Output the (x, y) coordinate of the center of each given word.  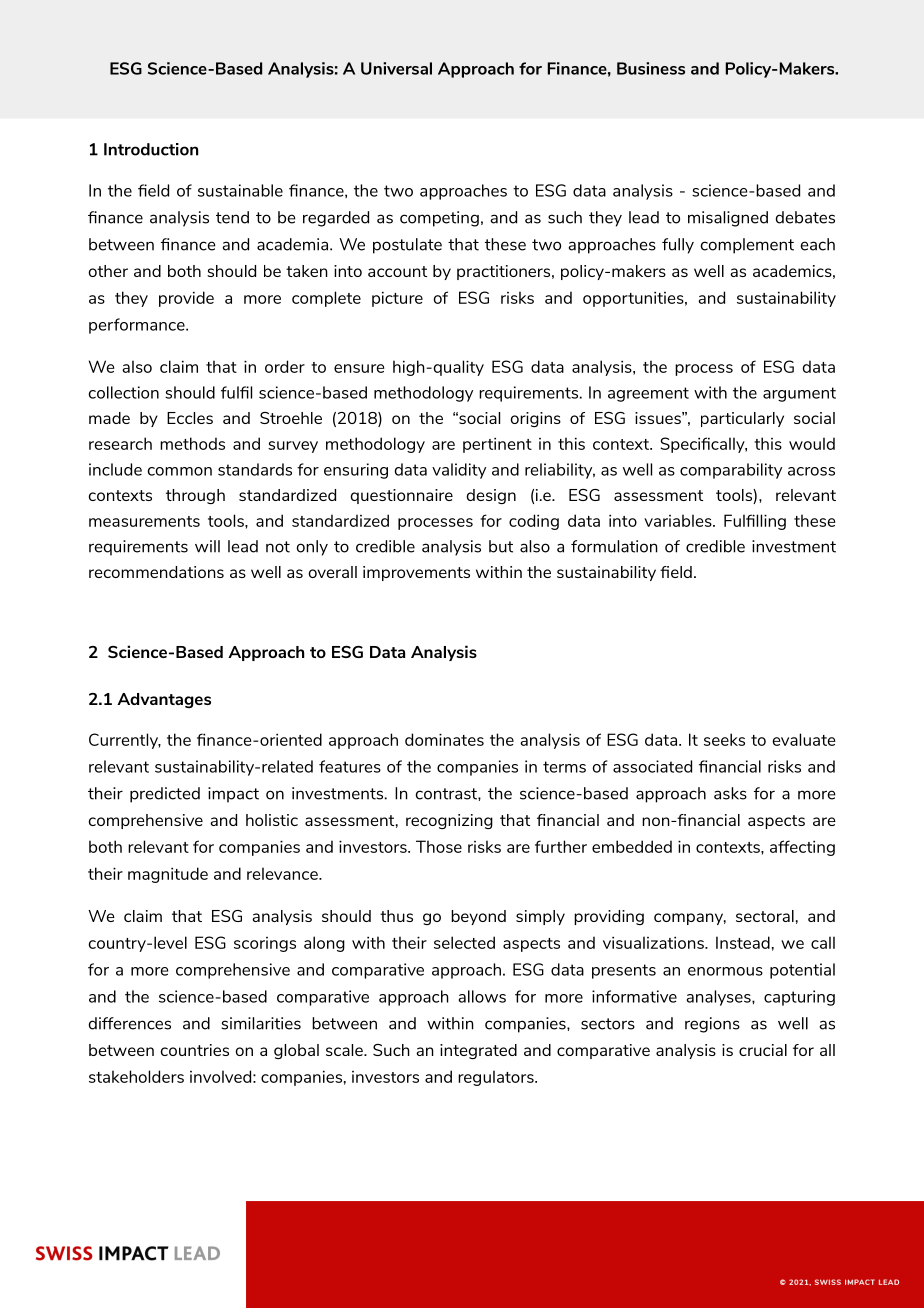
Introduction (151, 149)
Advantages (164, 700)
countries (195, 1050)
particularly (742, 419)
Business (651, 68)
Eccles (190, 418)
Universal (396, 68)
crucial (763, 1050)
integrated (478, 1051)
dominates (444, 739)
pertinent (497, 445)
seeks (724, 739)
